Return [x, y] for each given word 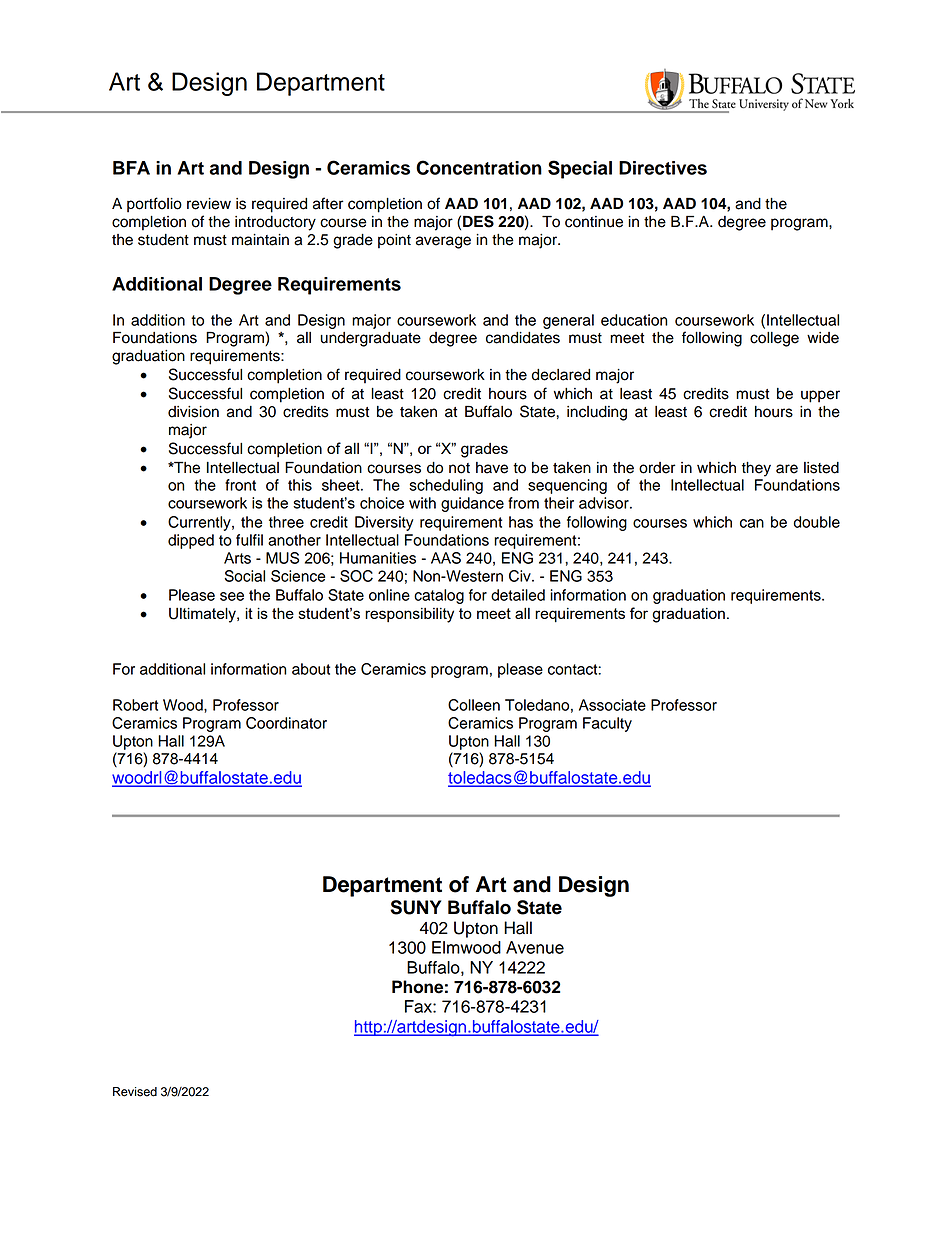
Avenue [535, 947]
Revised [135, 1092]
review [209, 204]
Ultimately [203, 615]
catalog [439, 596]
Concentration [479, 167]
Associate [612, 705]
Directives [663, 168]
